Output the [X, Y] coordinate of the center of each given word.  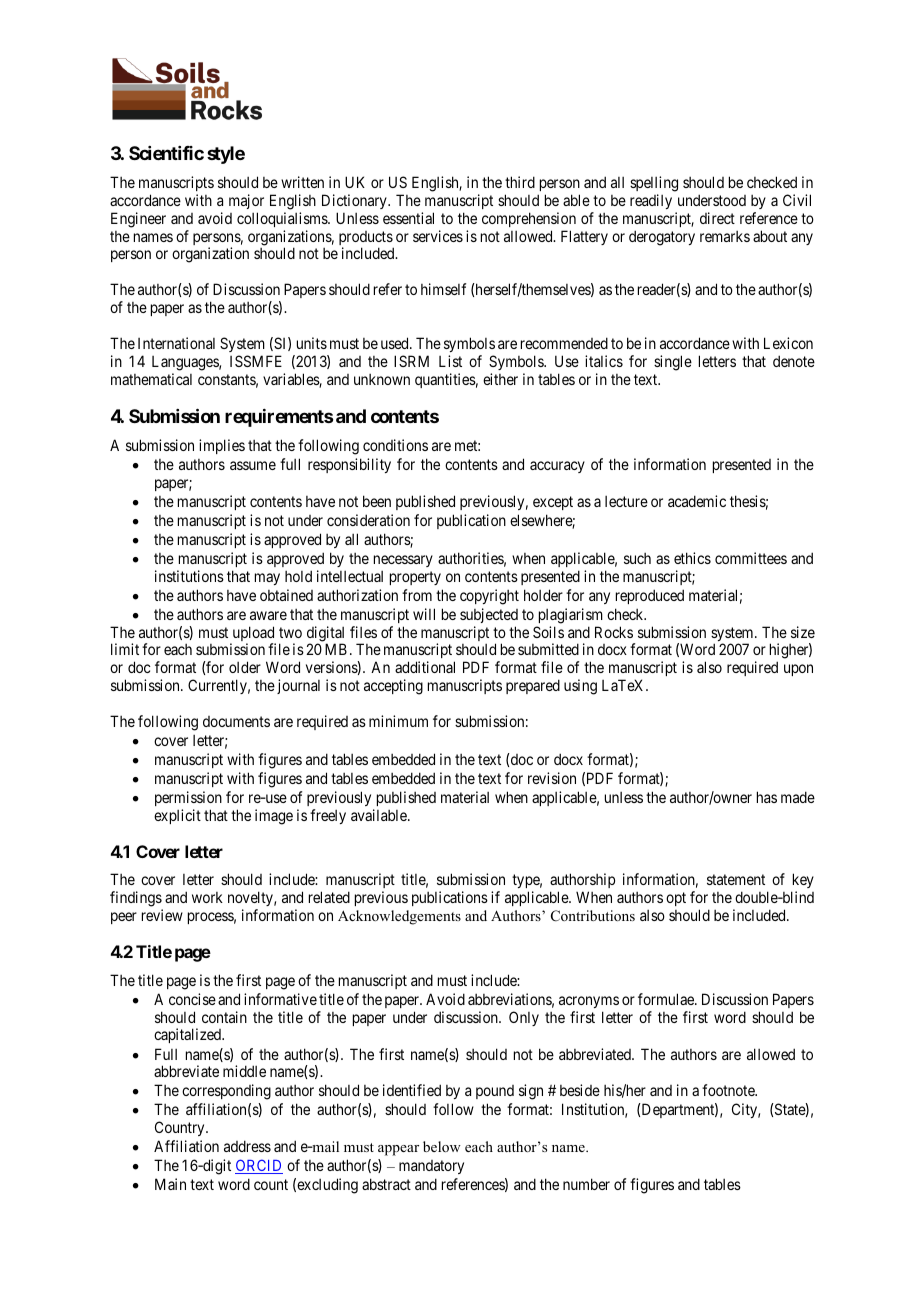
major [246, 201]
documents [236, 721]
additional [425, 667]
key [802, 882]
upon [798, 670]
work [207, 897]
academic [697, 501]
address [247, 1146]
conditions [395, 445]
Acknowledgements [399, 917]
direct [717, 218]
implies [222, 446]
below [442, 1146]
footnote [729, 1090]
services [438, 236]
